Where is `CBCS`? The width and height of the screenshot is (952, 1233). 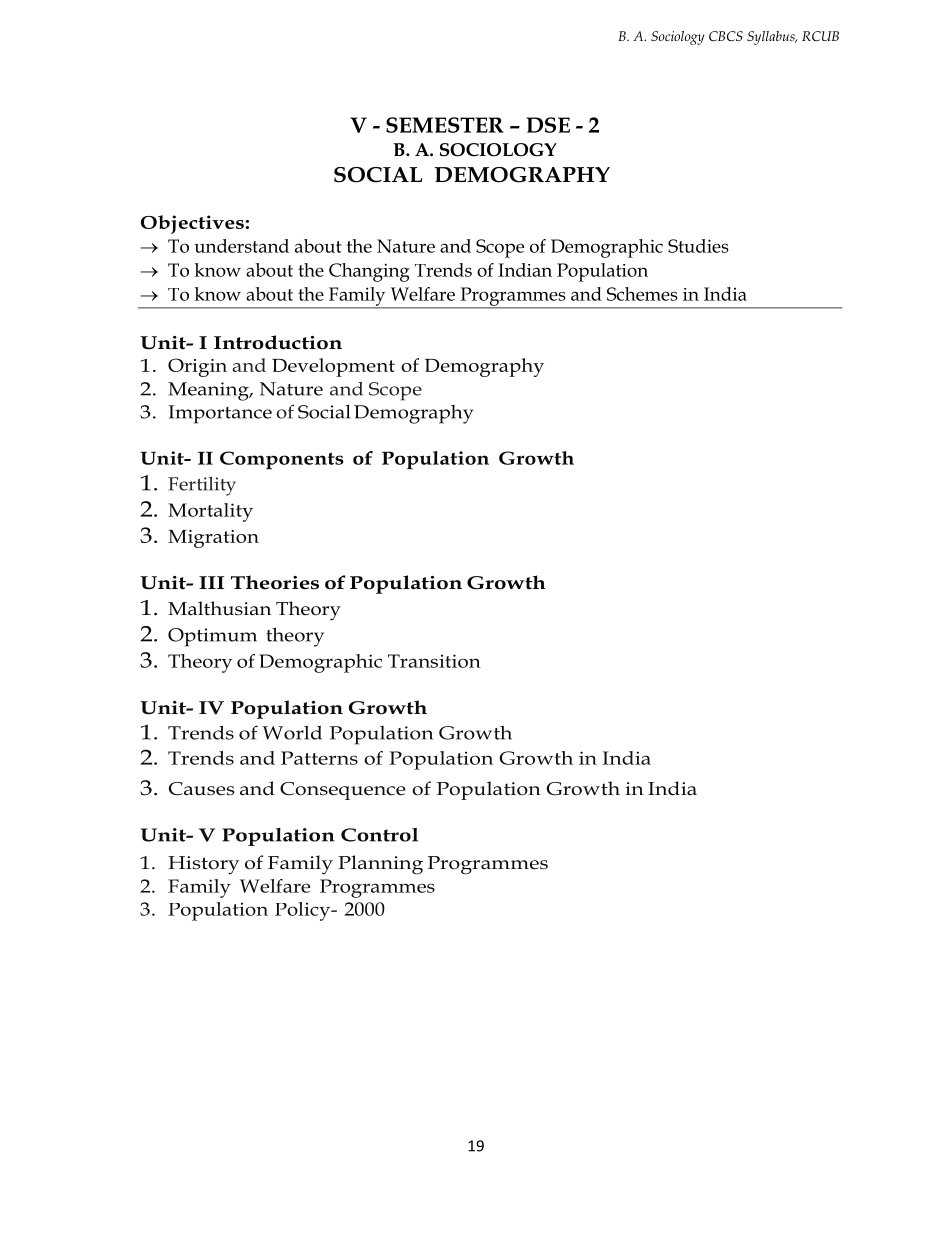
CBCS is located at coordinates (726, 36).
